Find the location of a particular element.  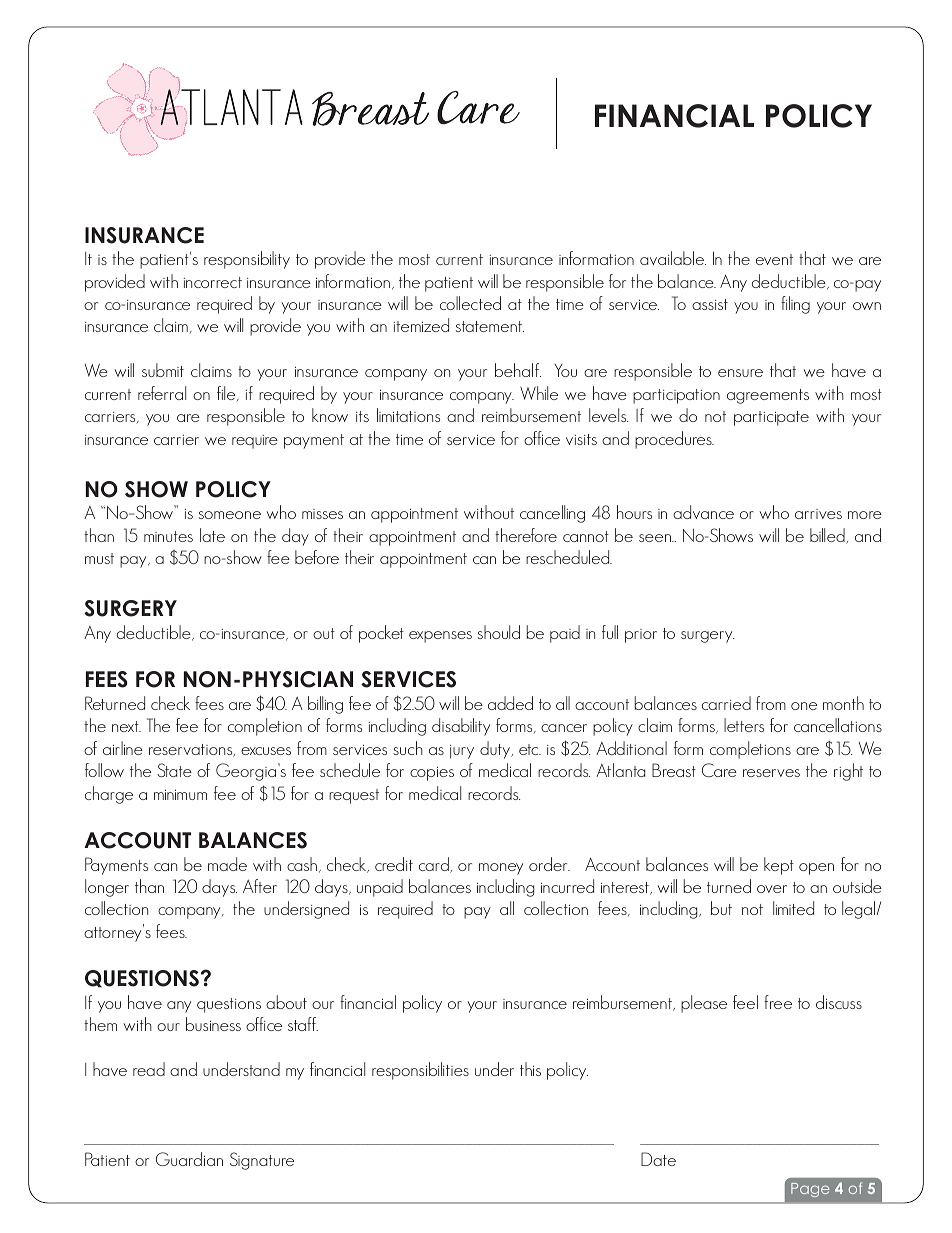

collected is located at coordinates (470, 303).
